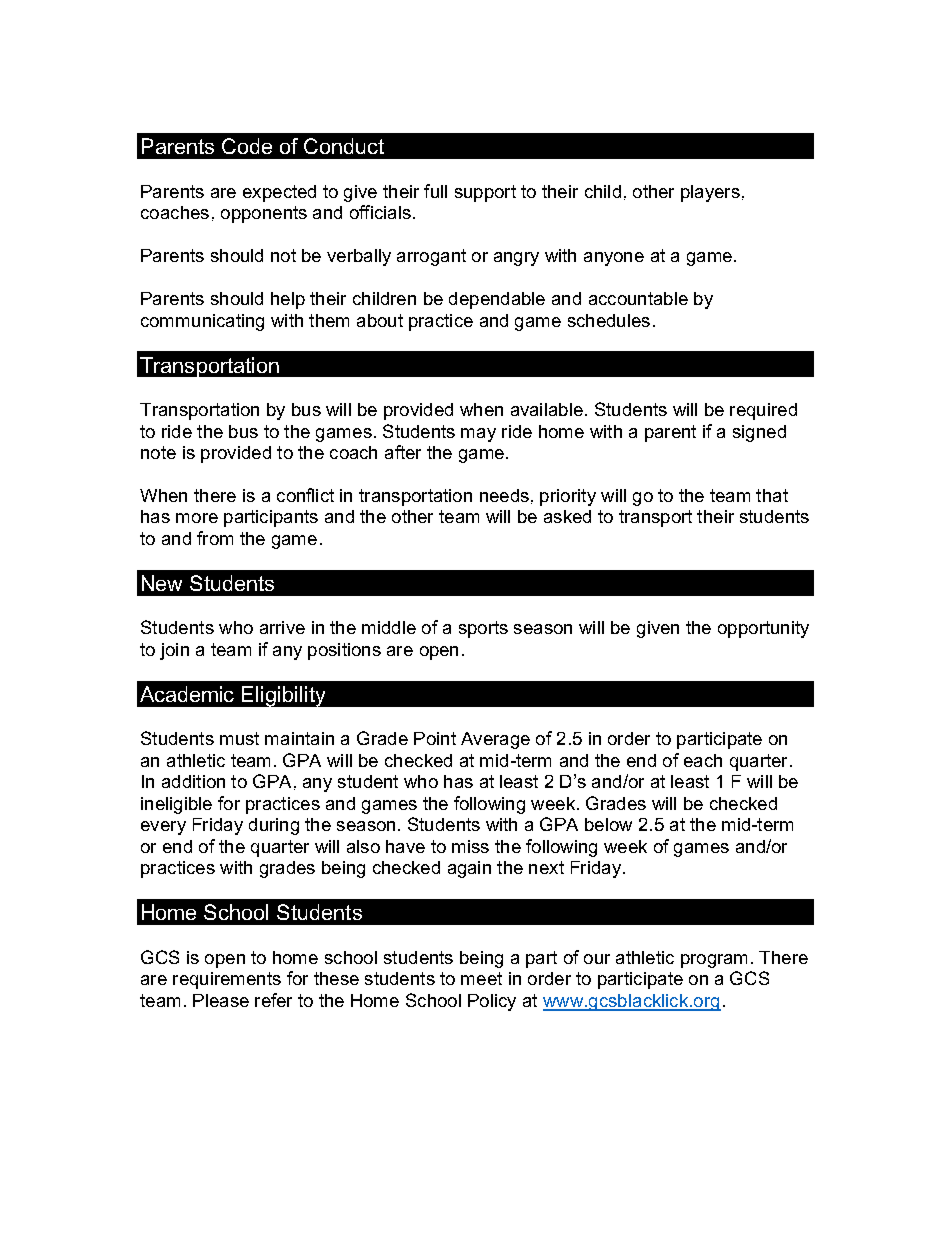 The width and height of the document is (952, 1233). I want to click on opportunity, so click(763, 629).
